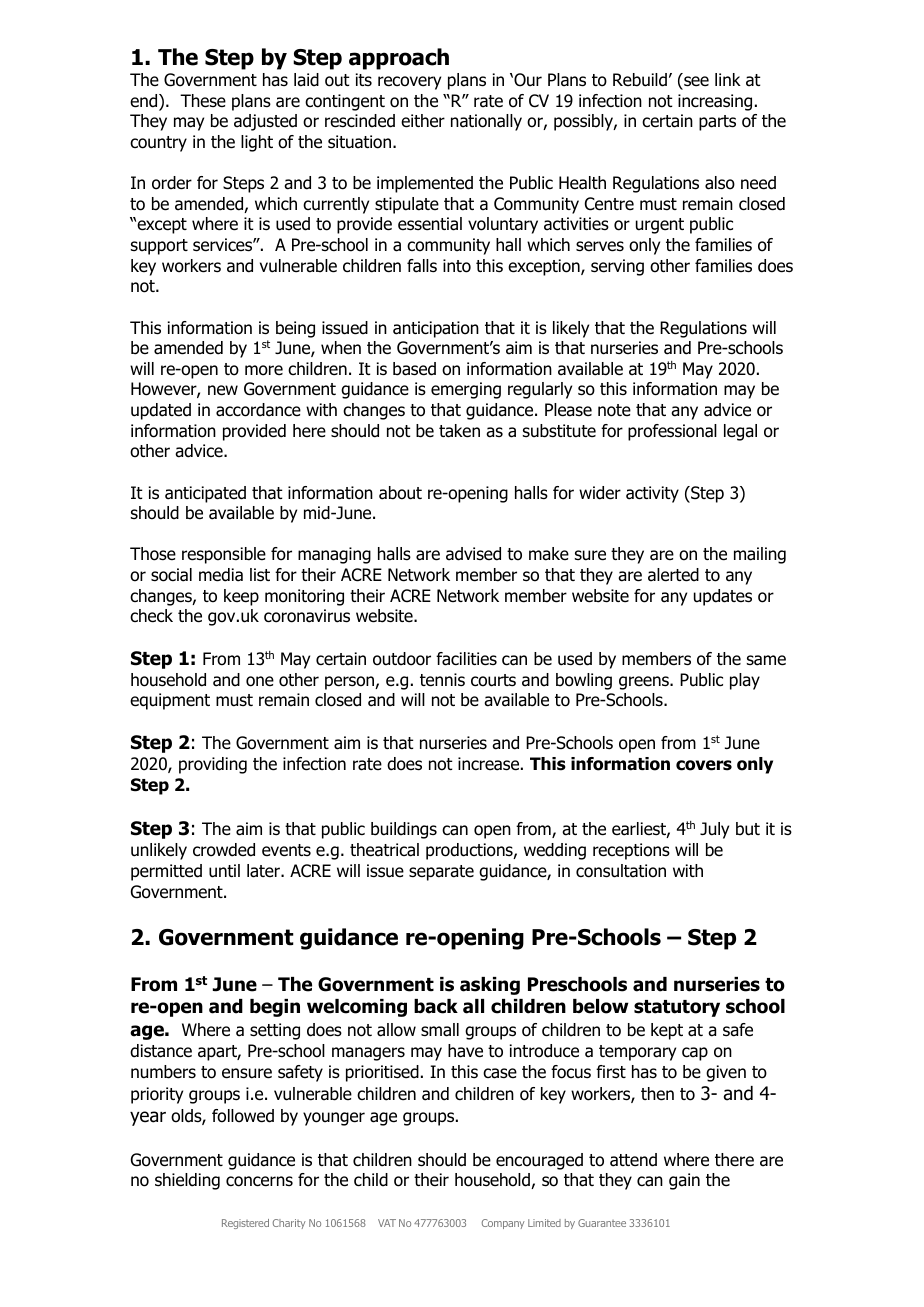 The height and width of the image is (1307, 924). Describe the element at coordinates (224, 871) in the image. I see `until` at that location.
